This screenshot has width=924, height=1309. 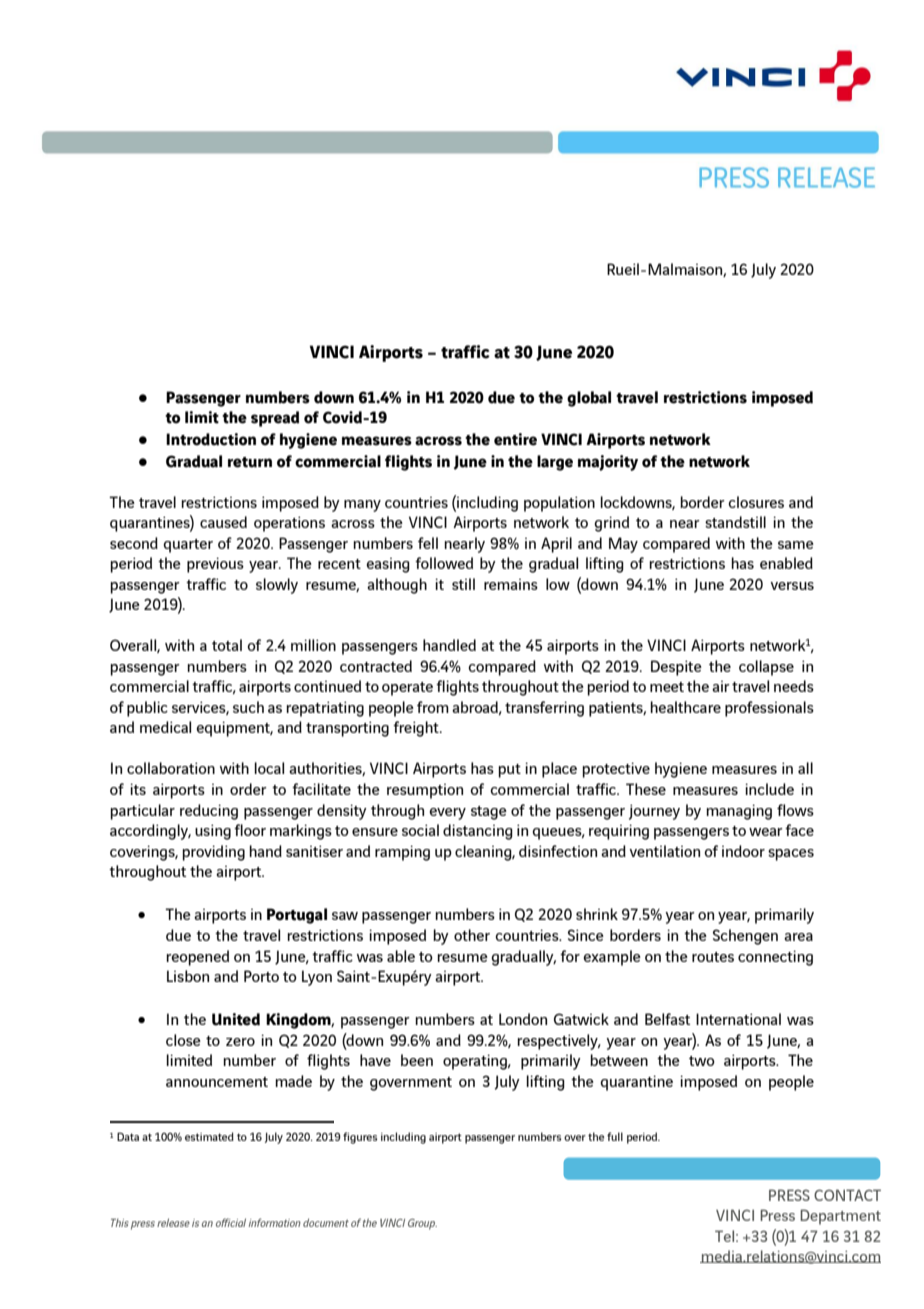 I want to click on remains, so click(x=511, y=584).
